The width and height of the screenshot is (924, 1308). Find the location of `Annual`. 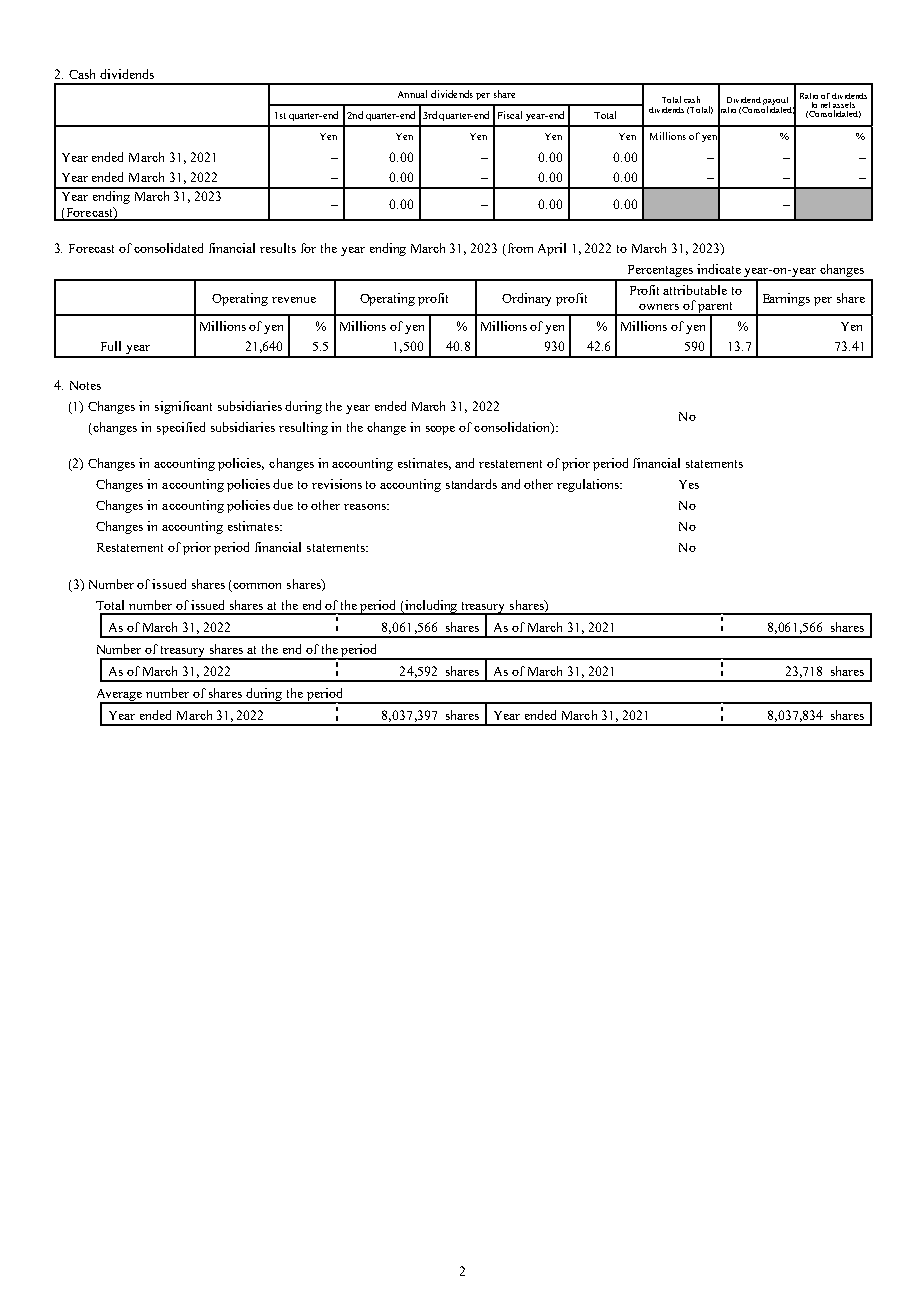

Annual is located at coordinates (412, 94).
